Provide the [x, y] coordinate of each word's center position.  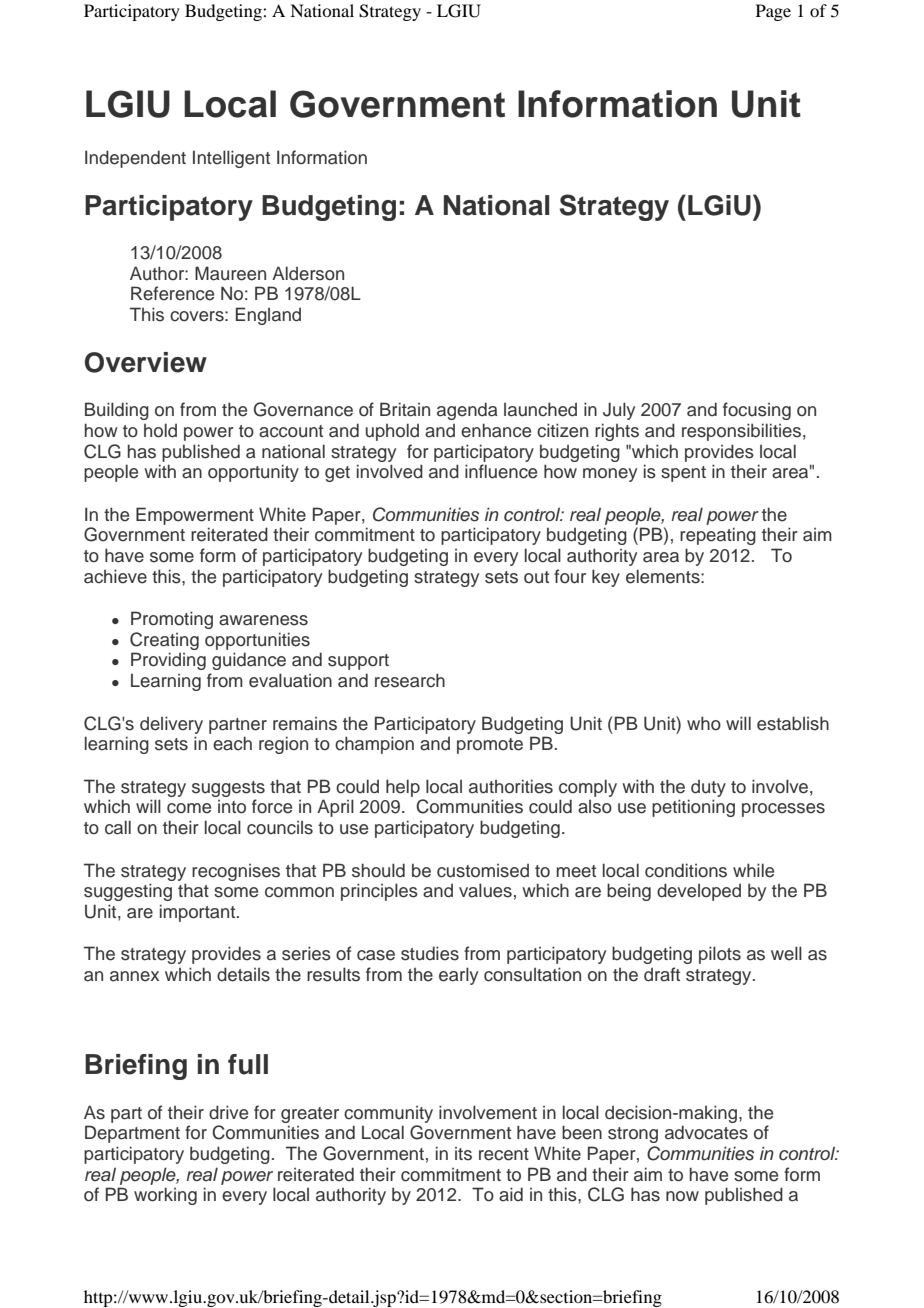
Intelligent [231, 159]
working [165, 1196]
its [463, 1154]
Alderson [308, 273]
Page [773, 12]
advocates [706, 1132]
